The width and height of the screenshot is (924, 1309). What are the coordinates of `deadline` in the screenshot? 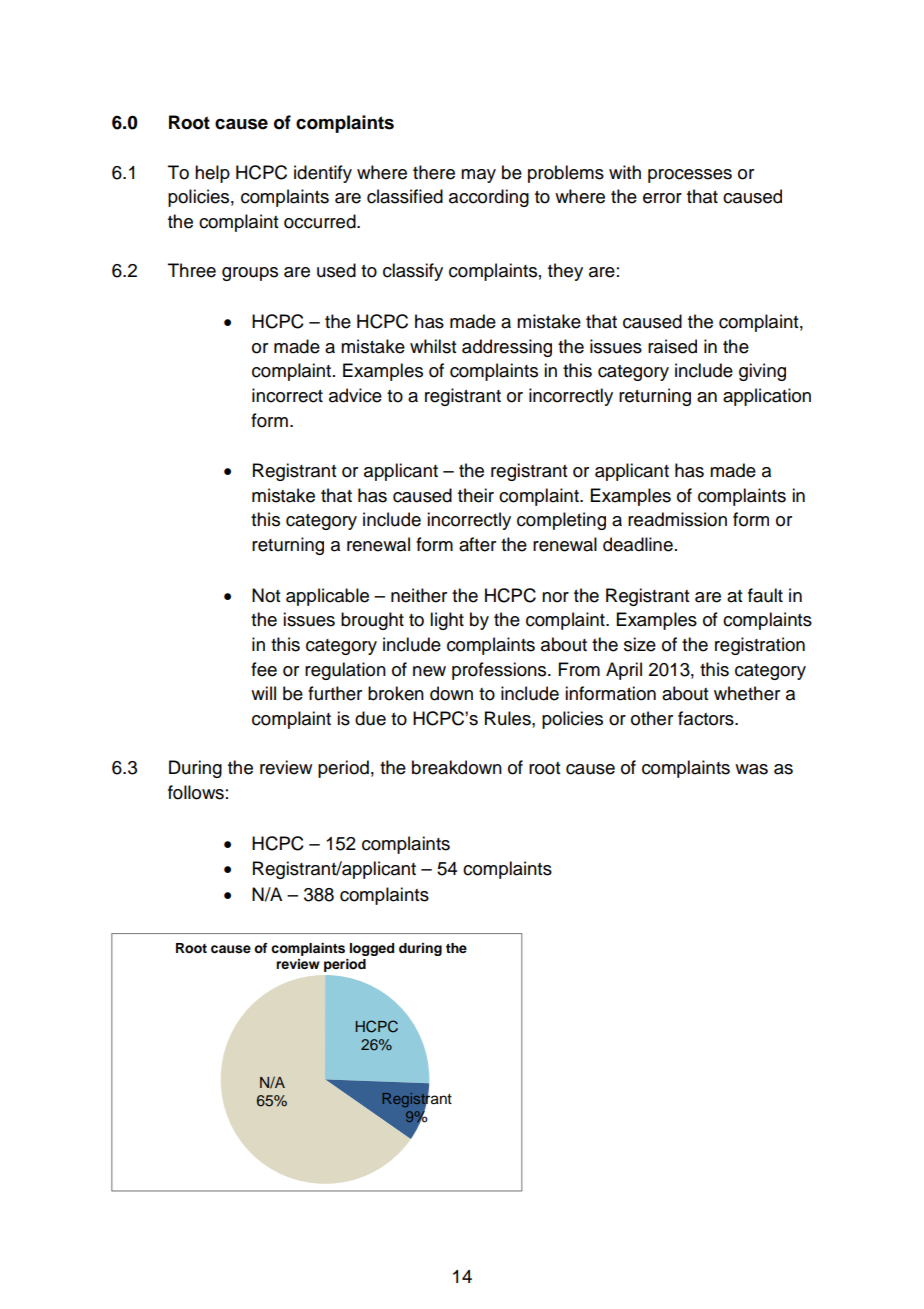 It's located at (638, 544).
